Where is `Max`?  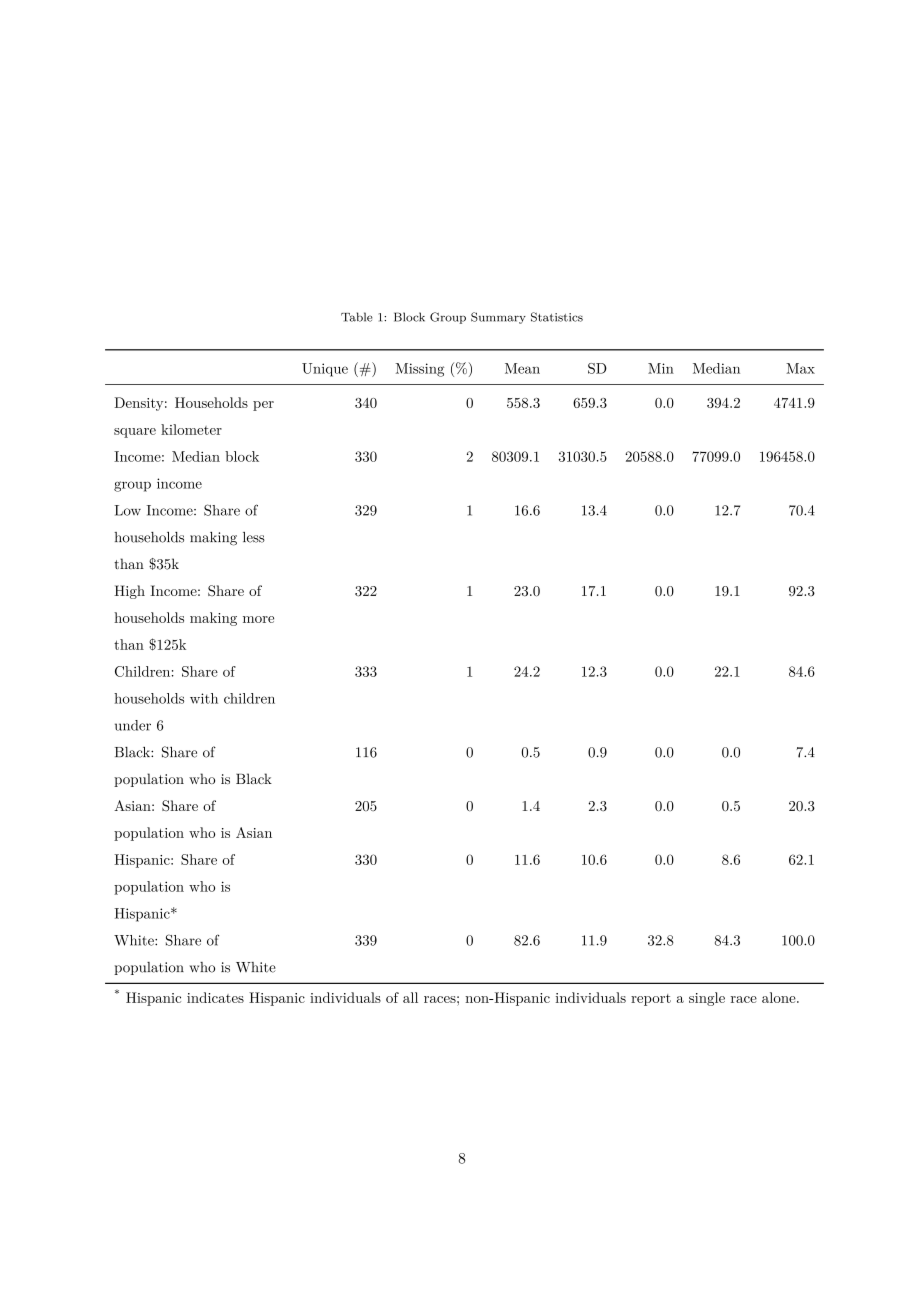
Max is located at coordinates (800, 368).
